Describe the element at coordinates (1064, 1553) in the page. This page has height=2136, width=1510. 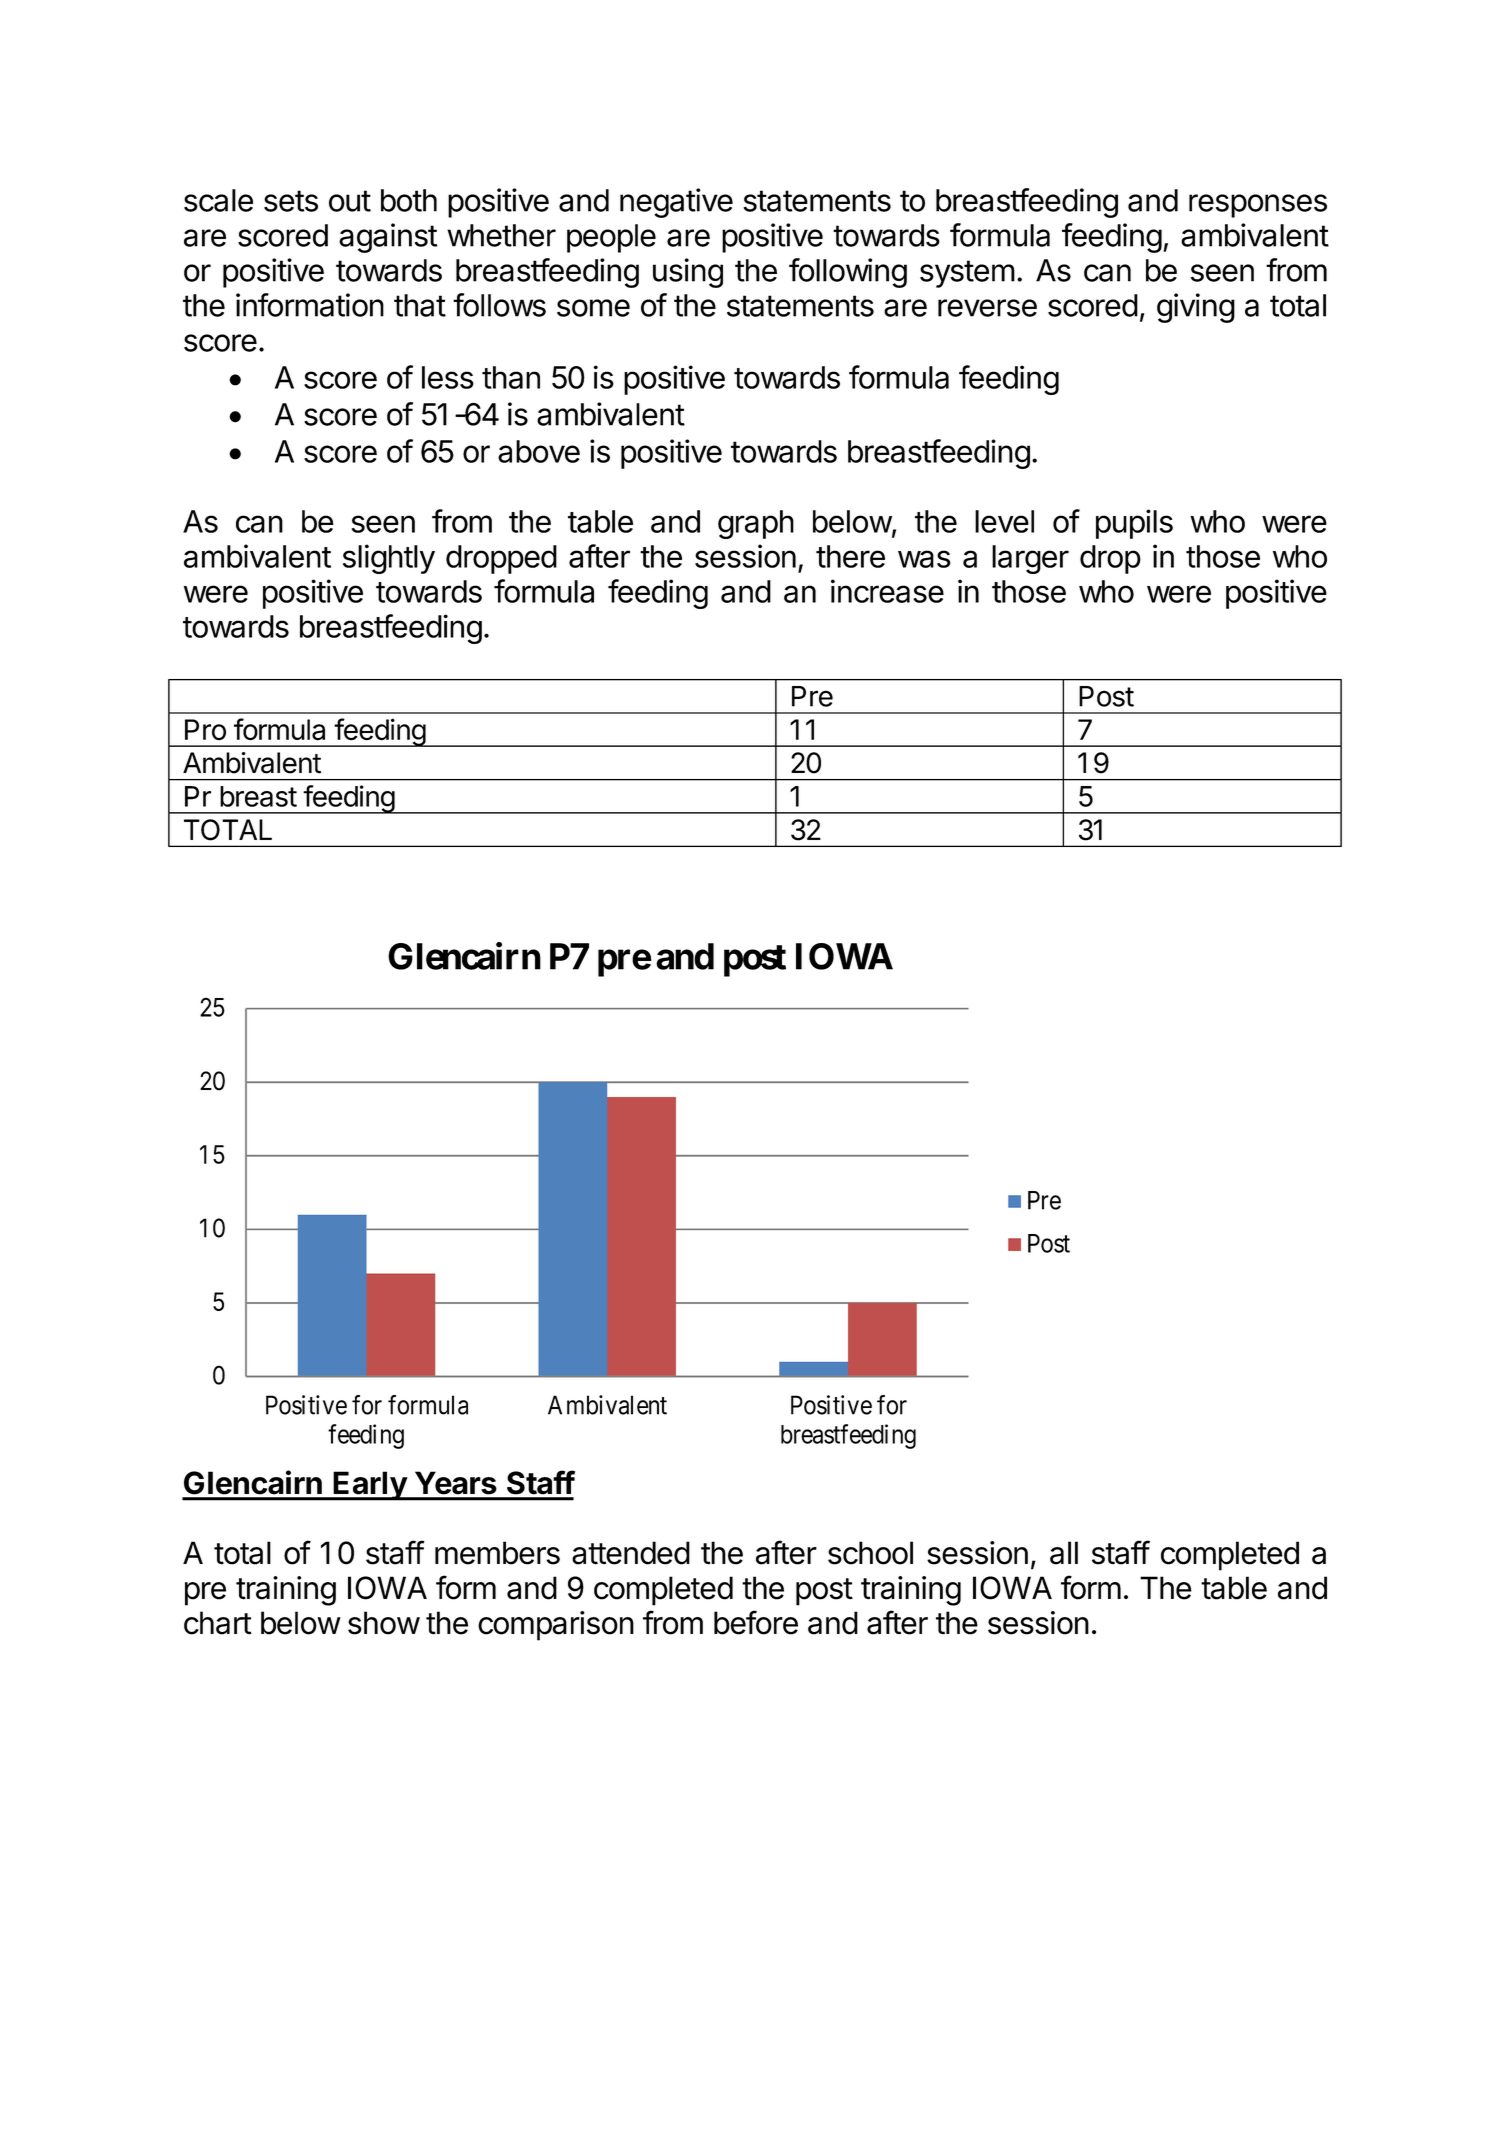
I see `all` at that location.
